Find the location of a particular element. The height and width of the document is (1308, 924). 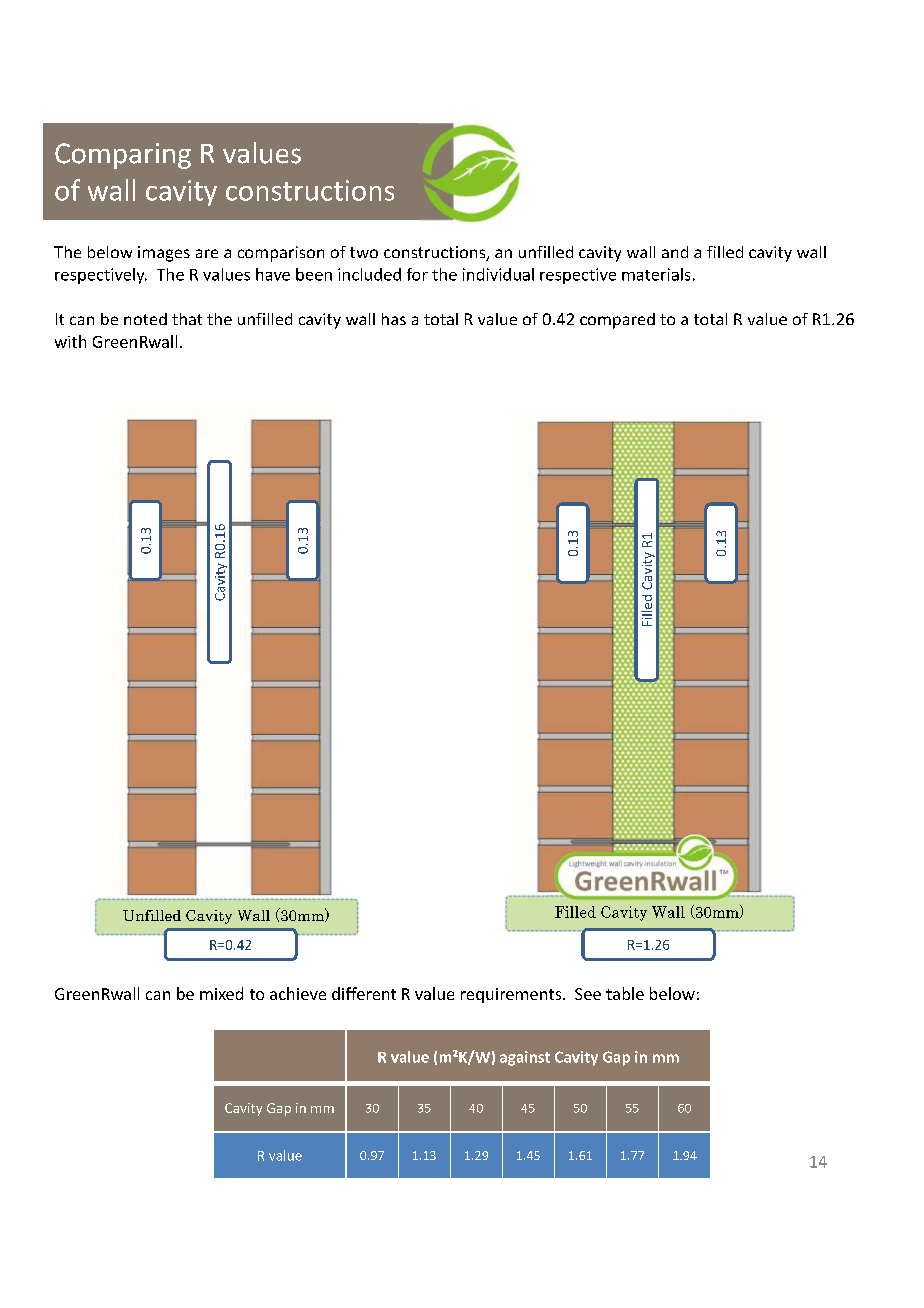

two is located at coordinates (364, 252).
